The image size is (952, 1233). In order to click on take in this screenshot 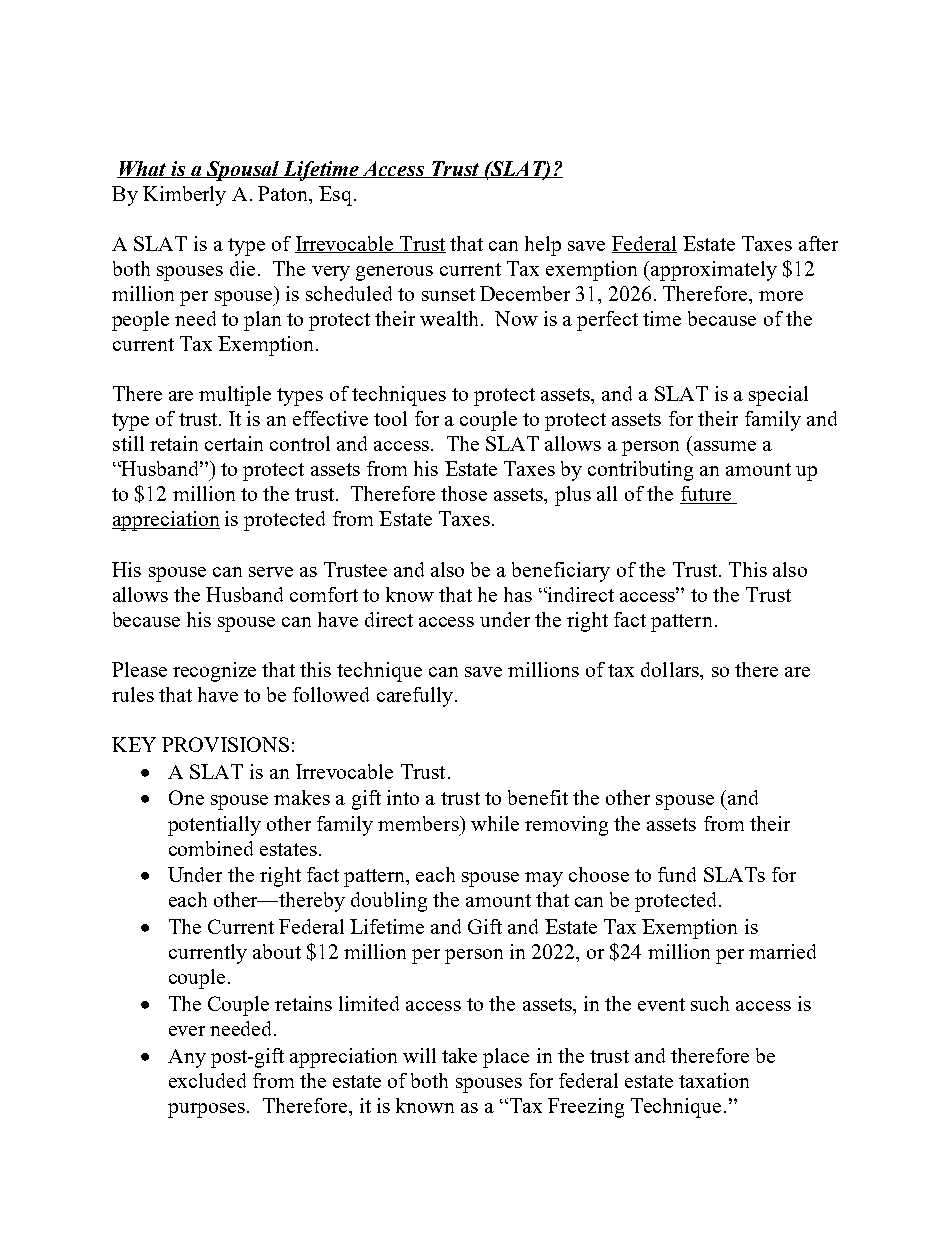, I will do `click(459, 1055)`.
